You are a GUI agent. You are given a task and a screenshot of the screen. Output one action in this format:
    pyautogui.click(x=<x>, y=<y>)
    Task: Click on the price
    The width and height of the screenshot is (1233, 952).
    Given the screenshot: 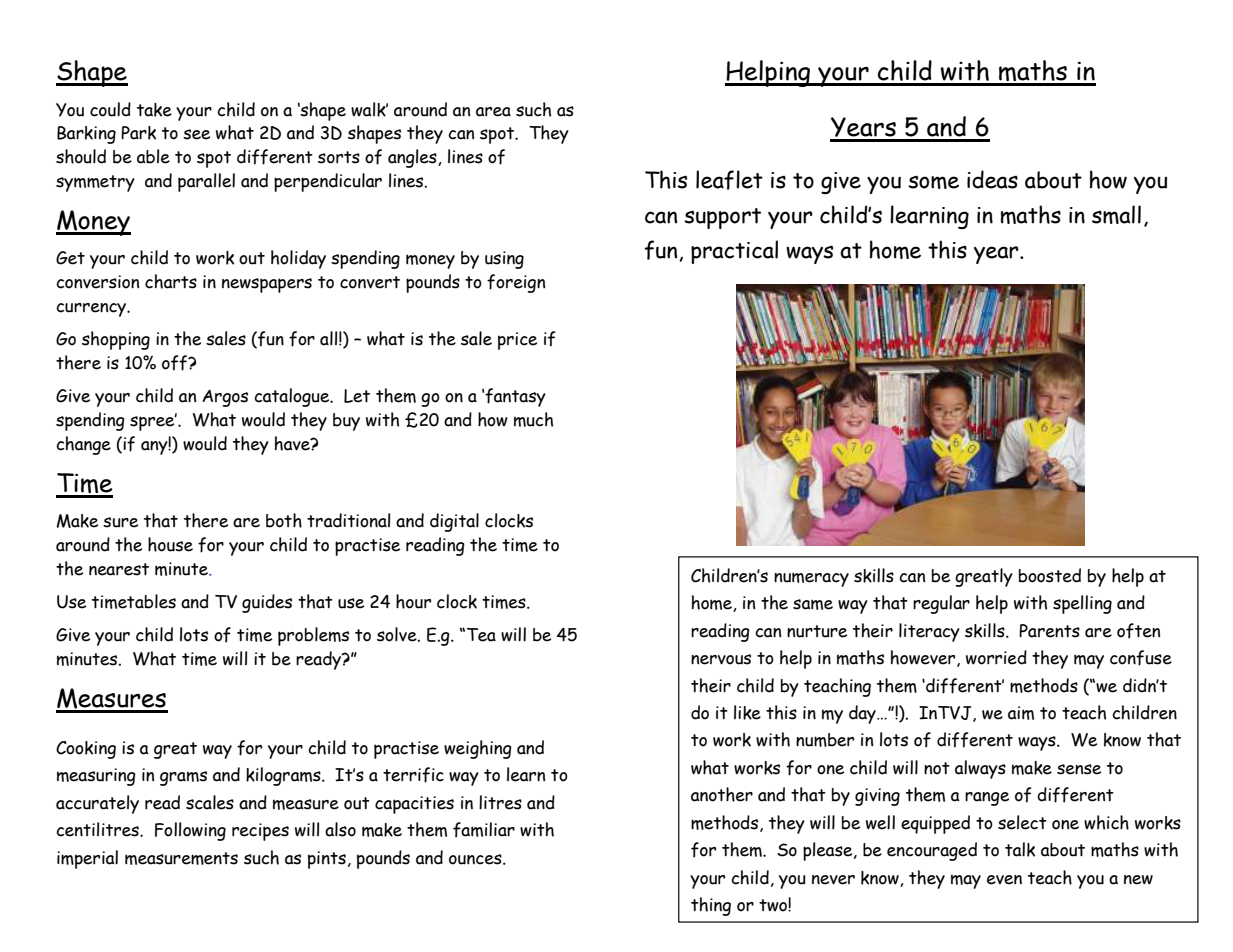 What is the action you would take?
    pyautogui.click(x=517, y=341)
